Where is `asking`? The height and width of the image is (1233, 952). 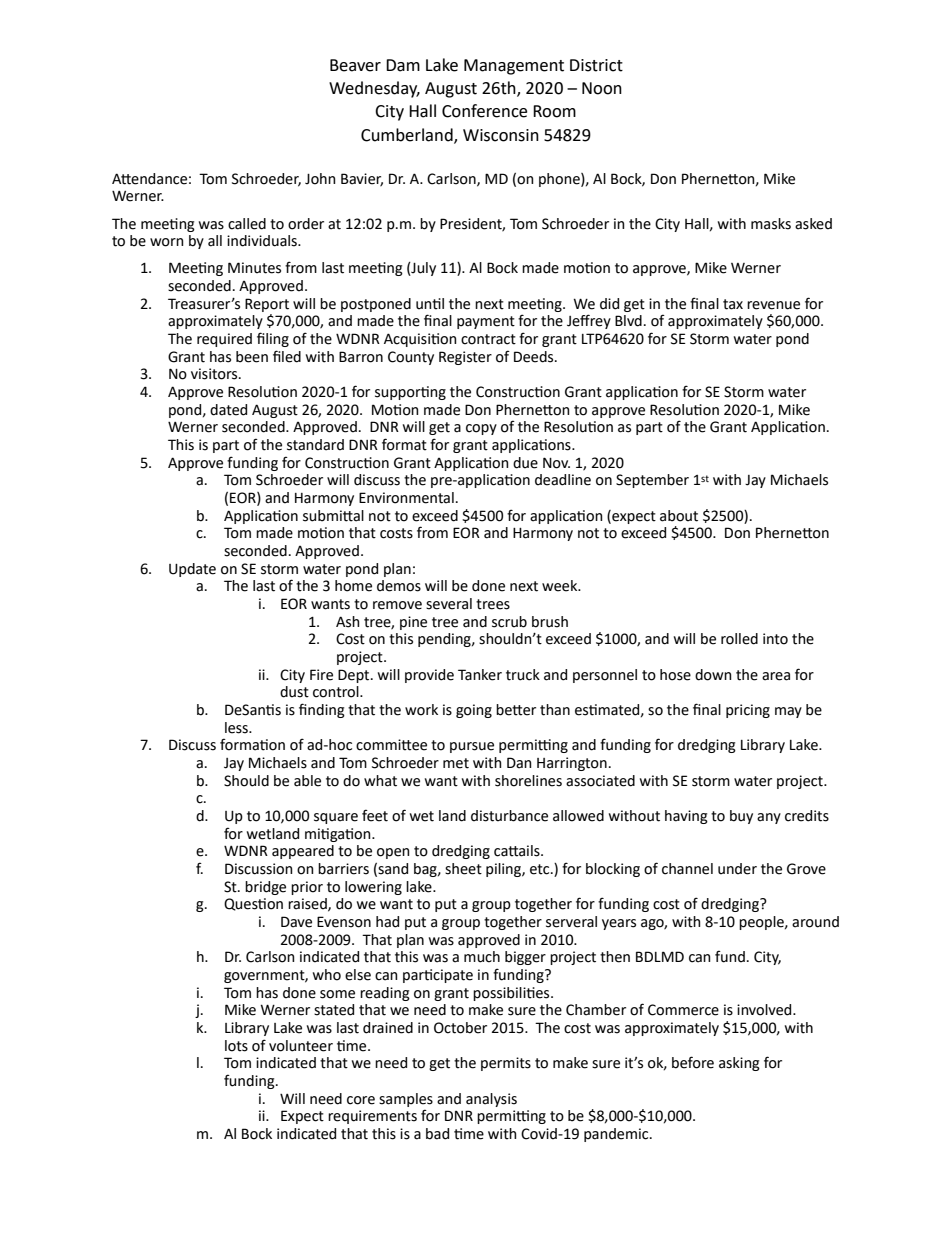 asking is located at coordinates (739, 1064).
